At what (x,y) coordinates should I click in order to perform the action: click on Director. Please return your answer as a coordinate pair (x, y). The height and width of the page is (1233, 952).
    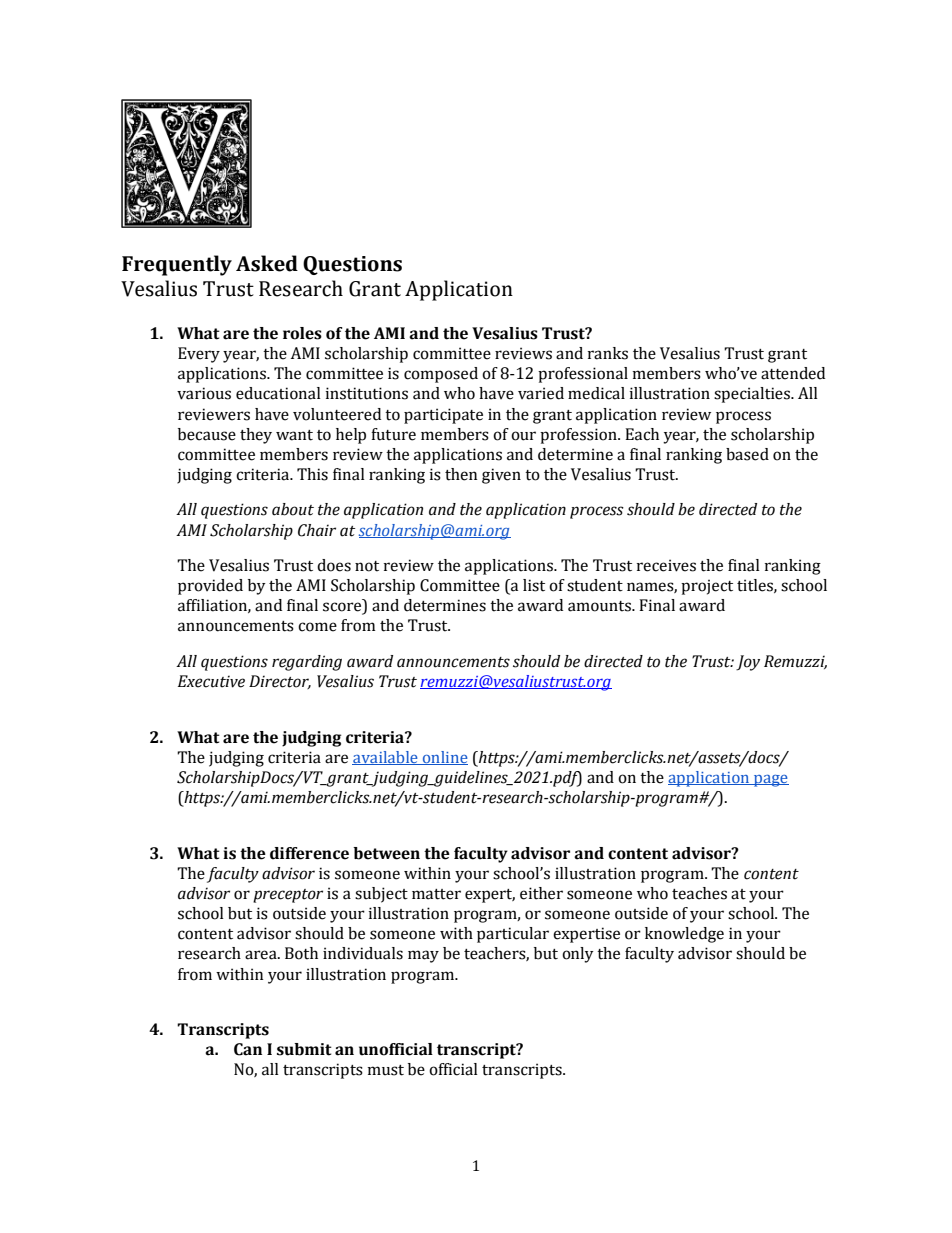
    Looking at the image, I should click on (280, 682).
